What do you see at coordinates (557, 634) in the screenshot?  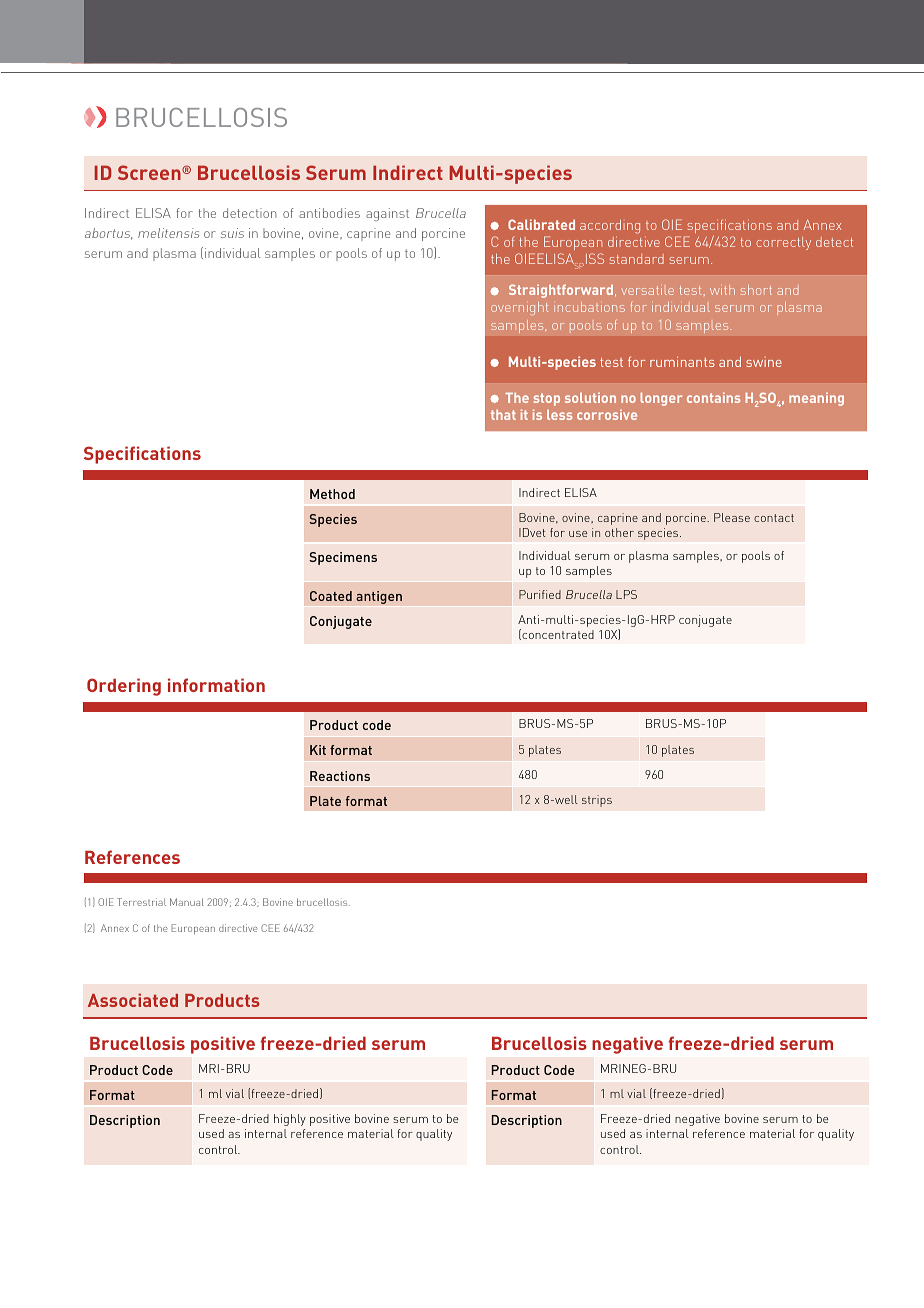 I see `concentrated` at bounding box center [557, 634].
